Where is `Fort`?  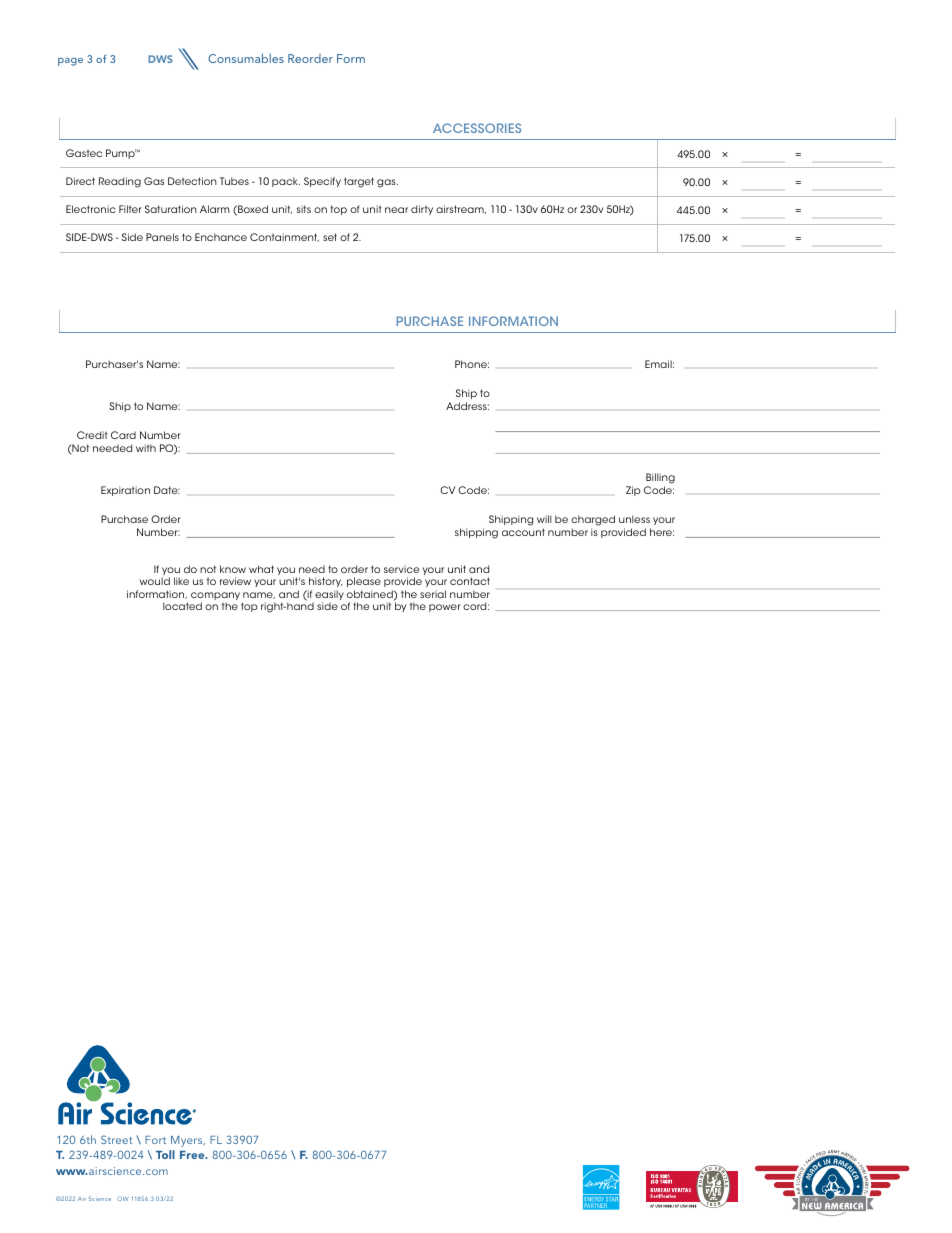
Fort is located at coordinates (155, 1140).
